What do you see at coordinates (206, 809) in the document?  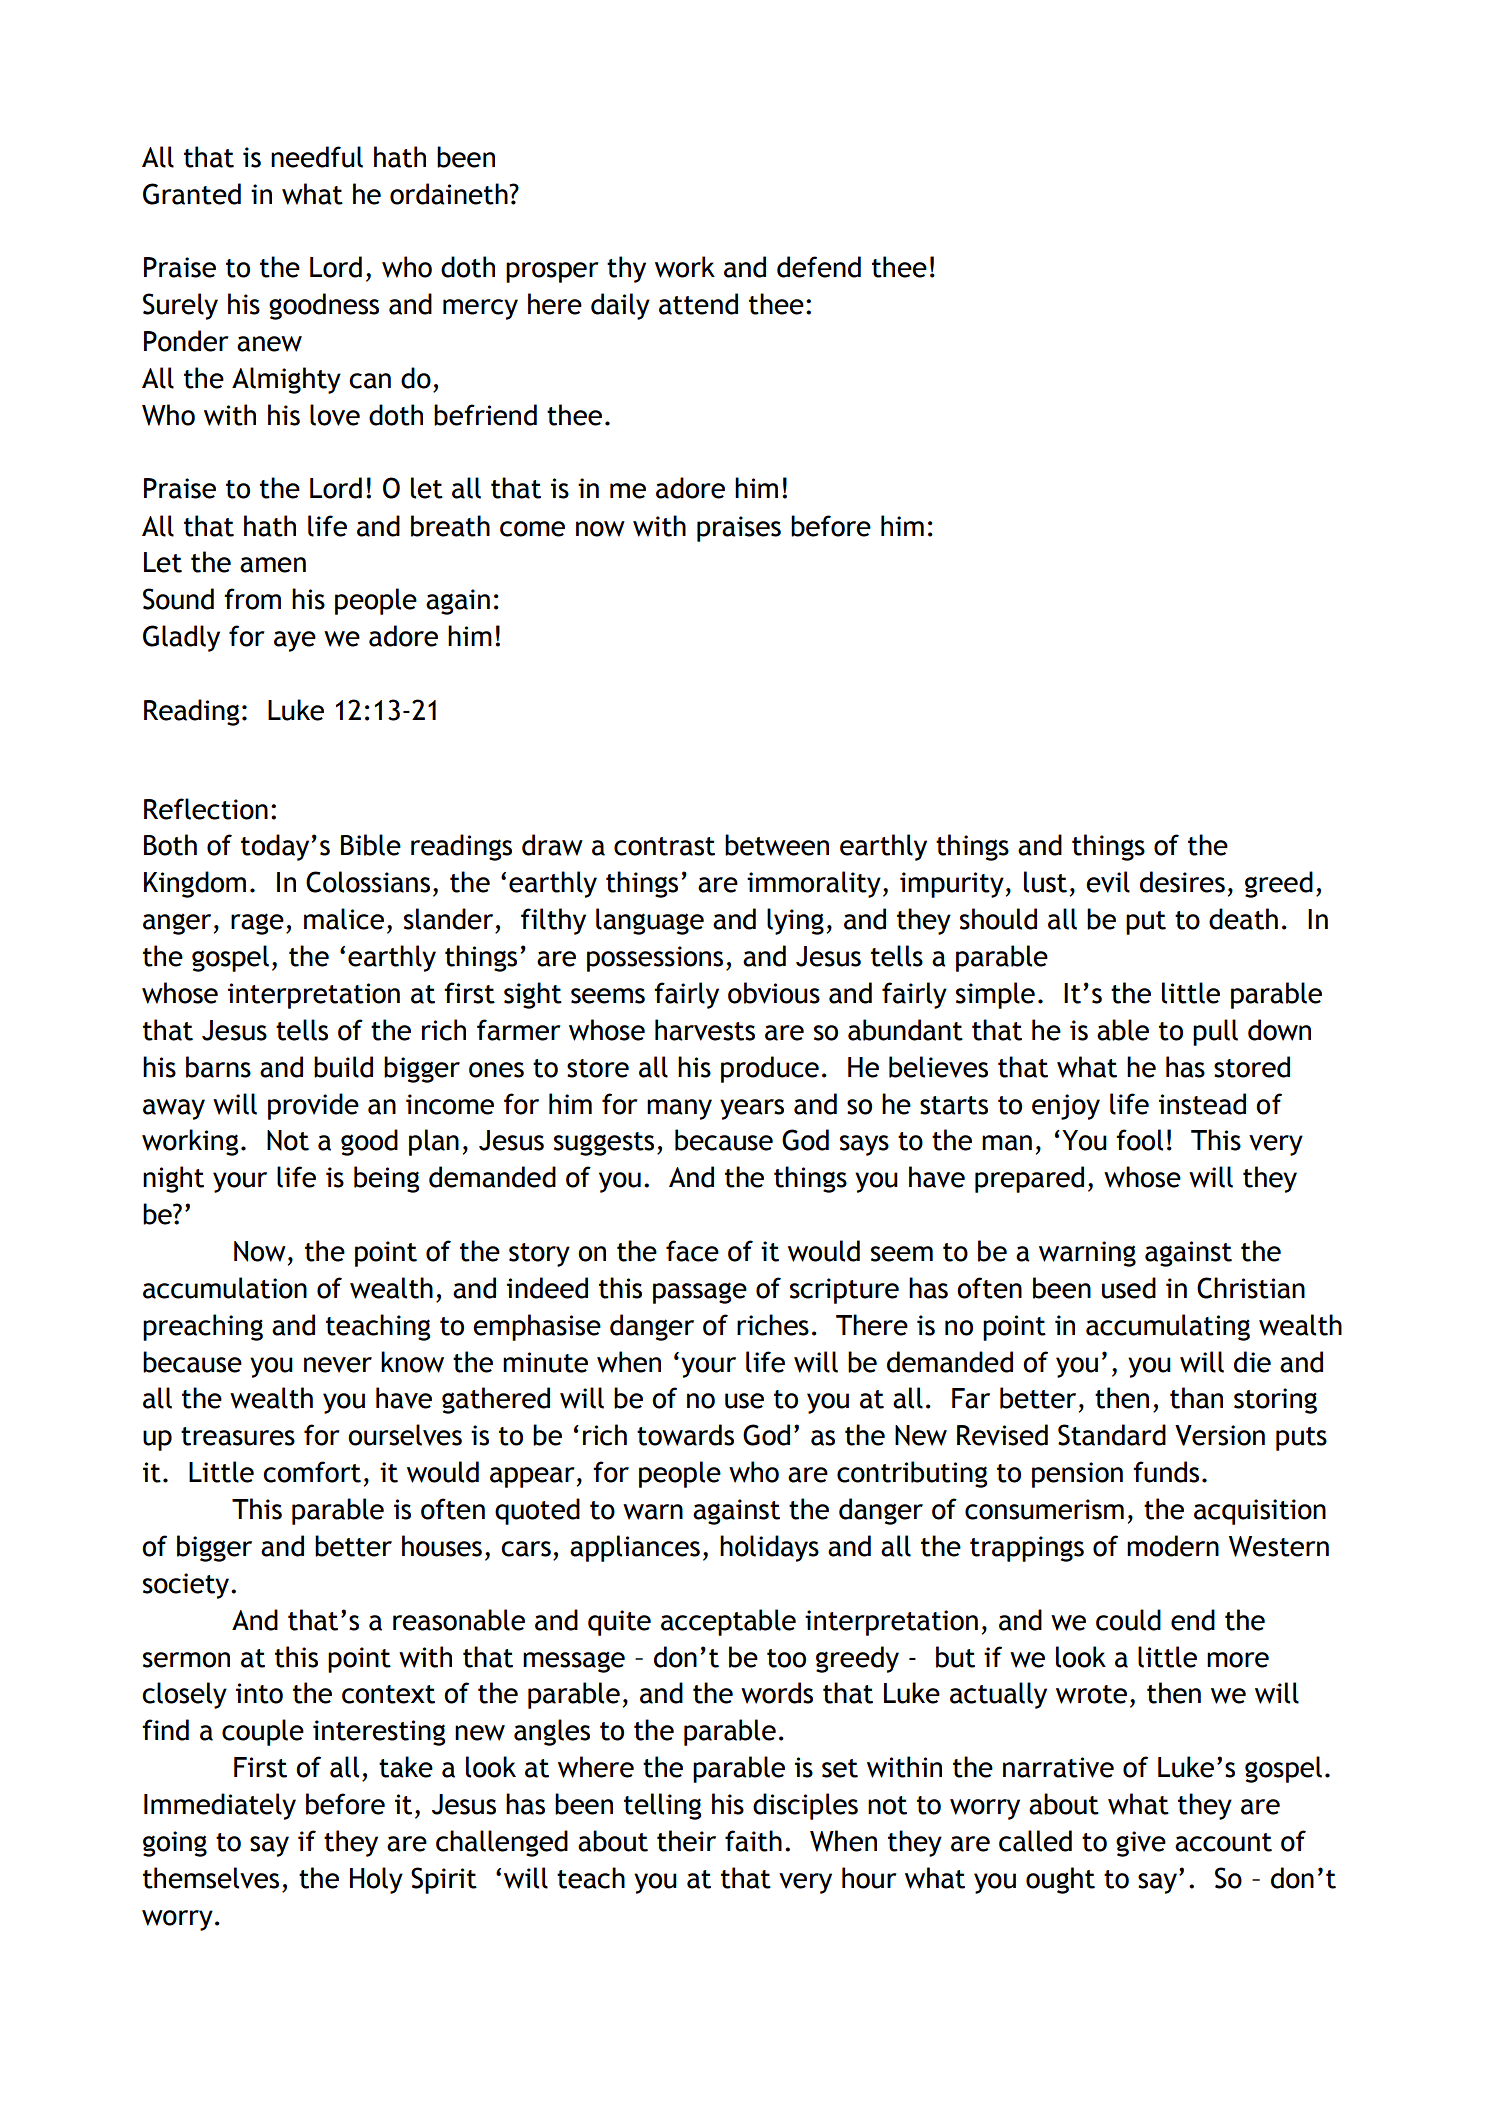 I see `Reflection` at bounding box center [206, 809].
